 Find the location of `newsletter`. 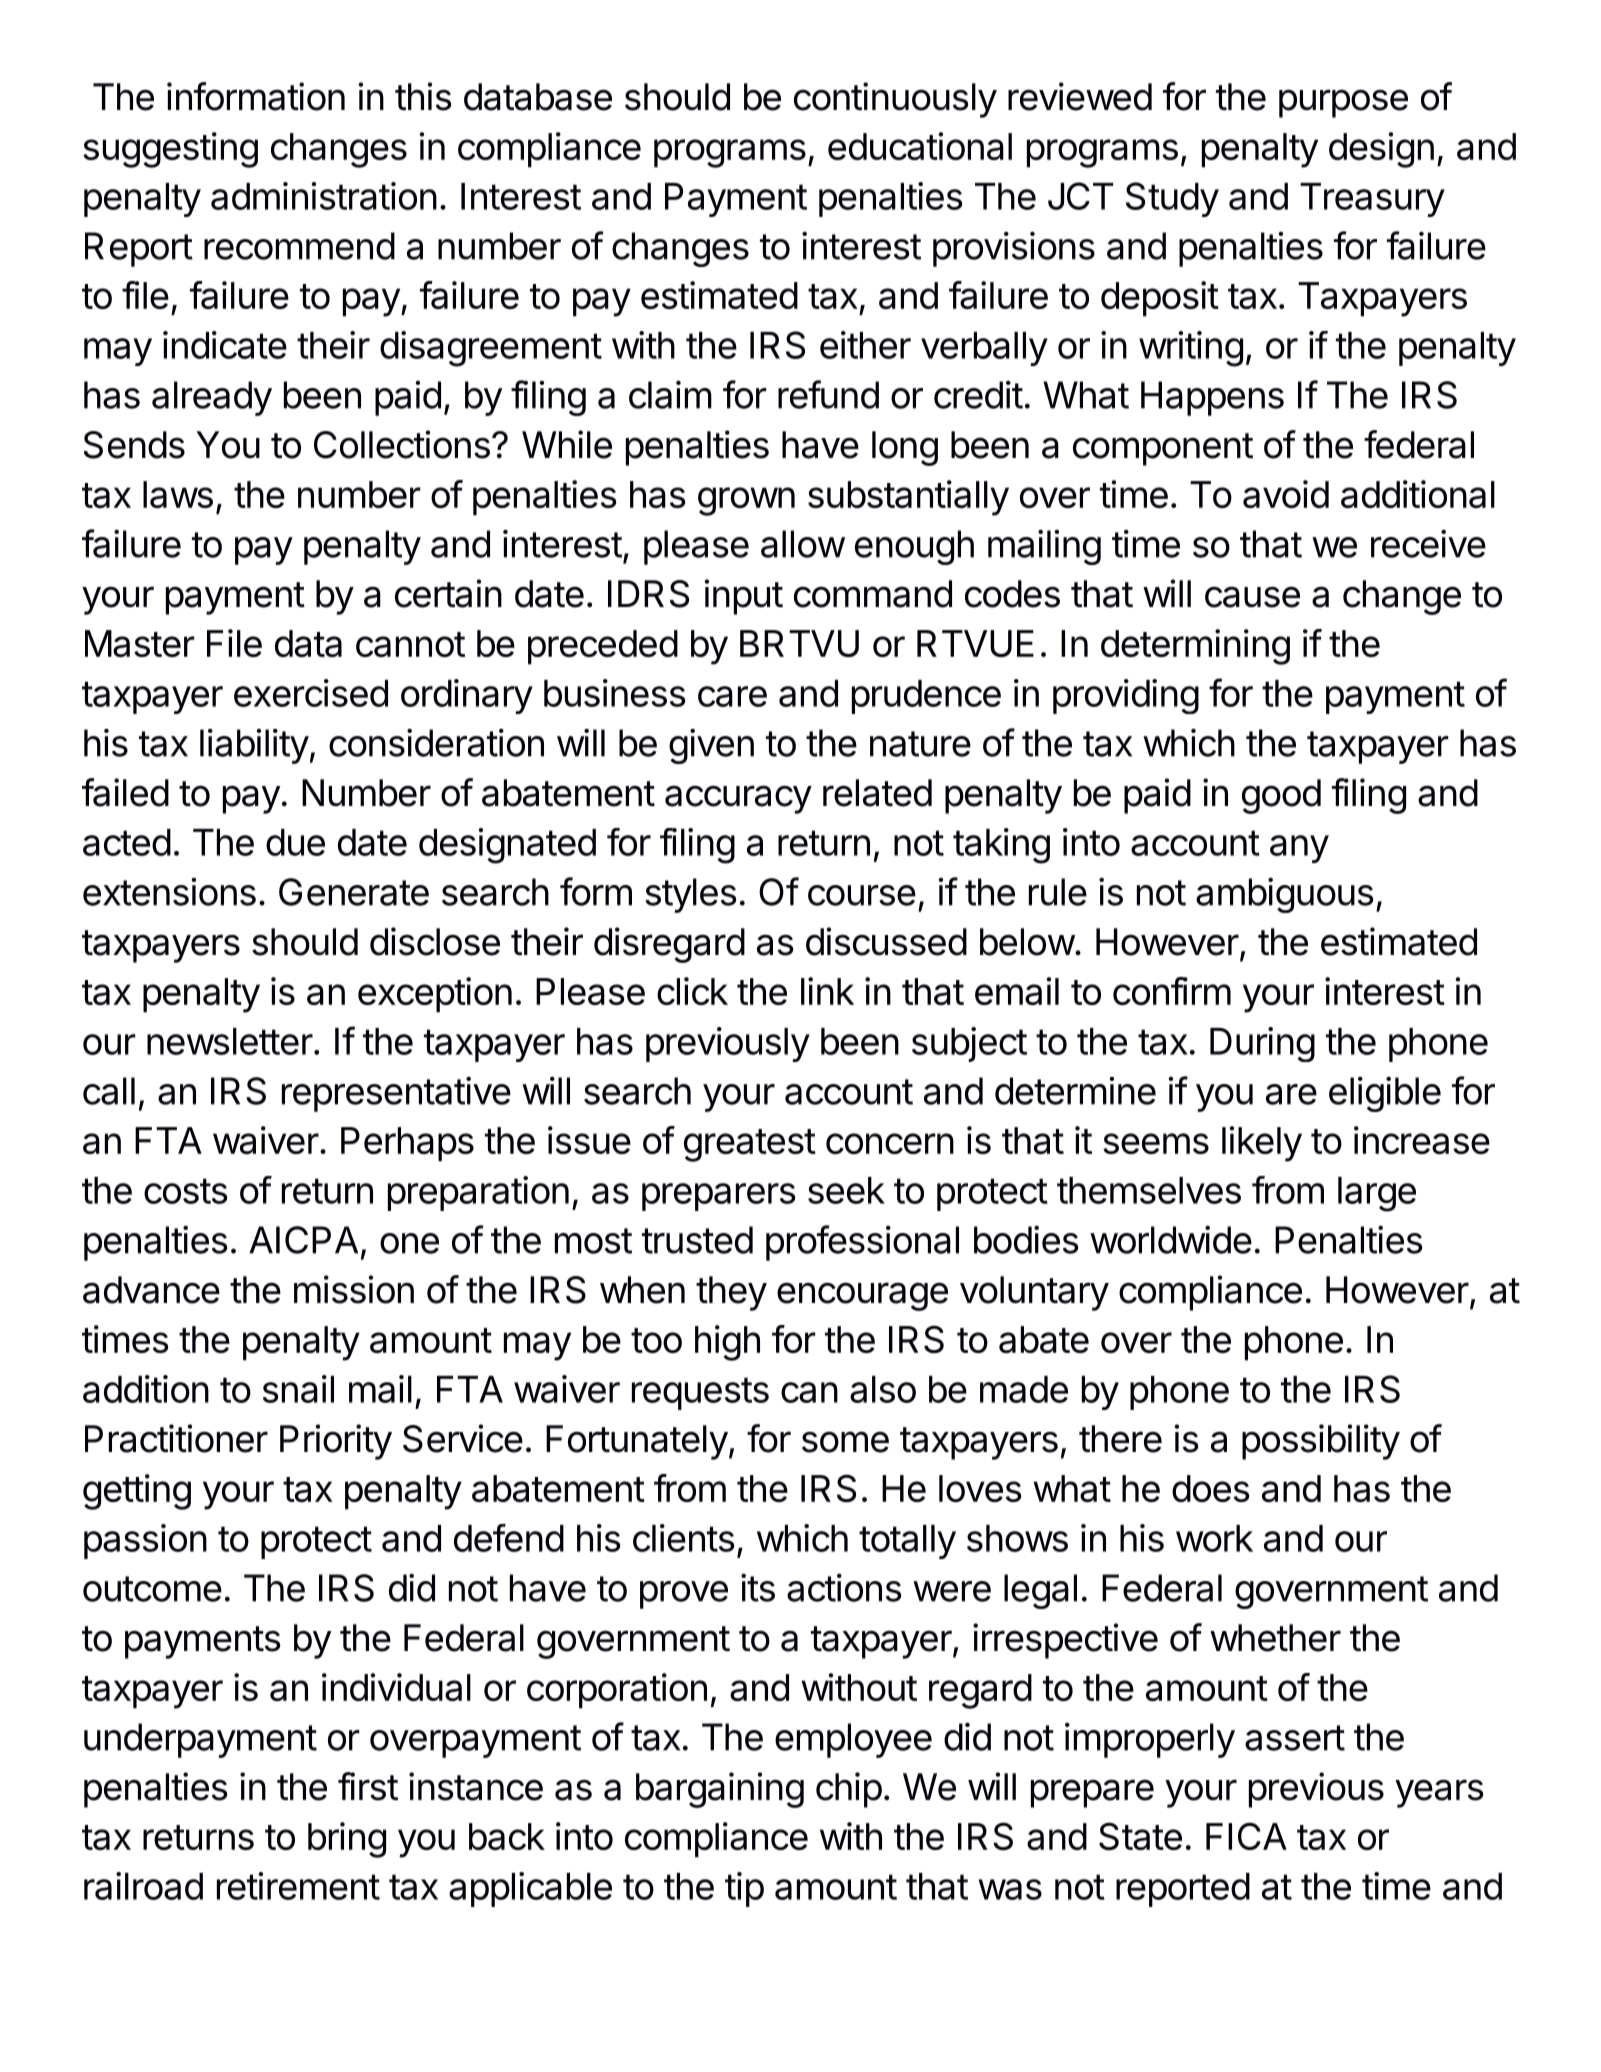

newsletter is located at coordinates (230, 1041).
